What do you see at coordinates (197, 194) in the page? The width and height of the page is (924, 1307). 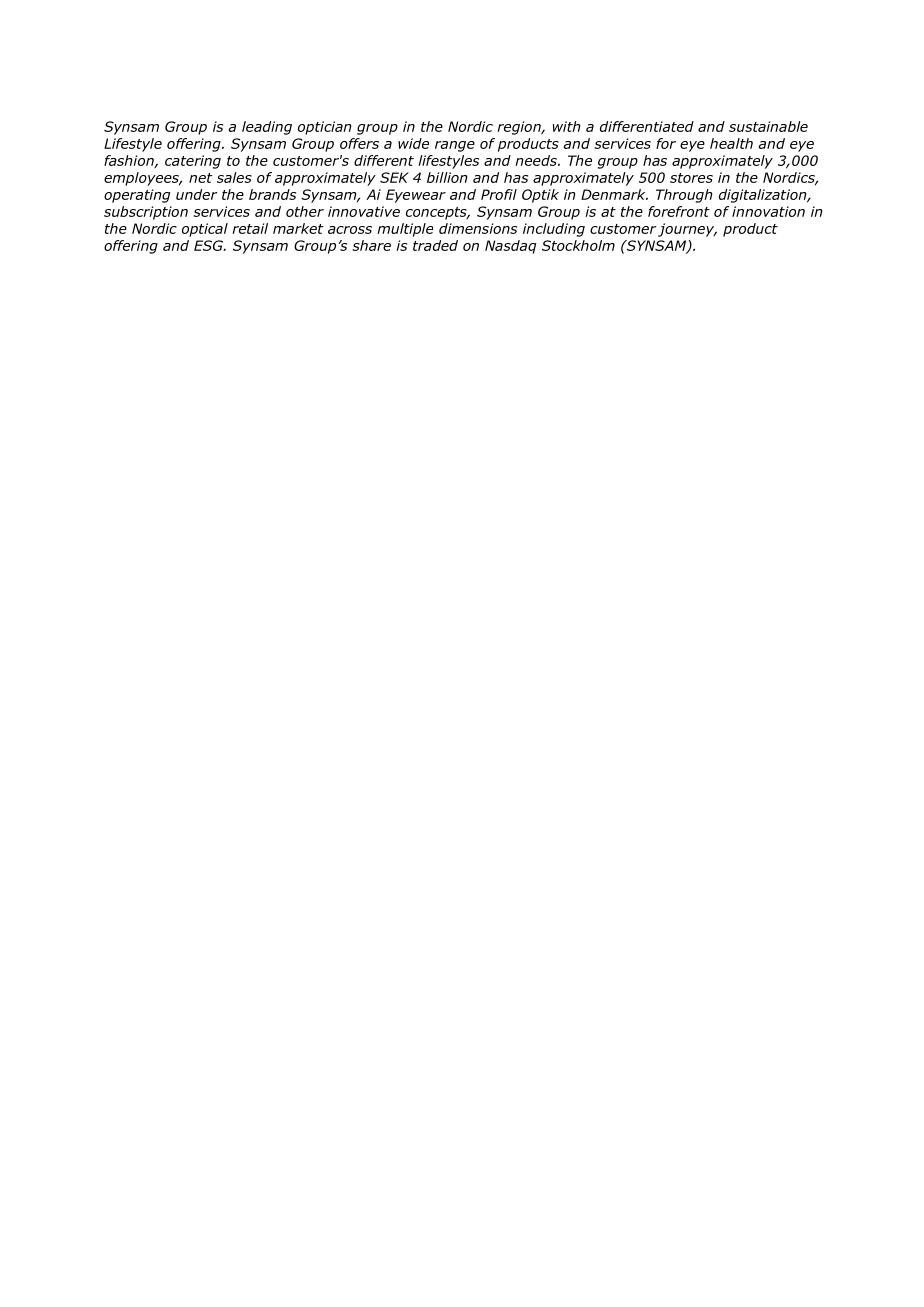 I see `under` at bounding box center [197, 194].
